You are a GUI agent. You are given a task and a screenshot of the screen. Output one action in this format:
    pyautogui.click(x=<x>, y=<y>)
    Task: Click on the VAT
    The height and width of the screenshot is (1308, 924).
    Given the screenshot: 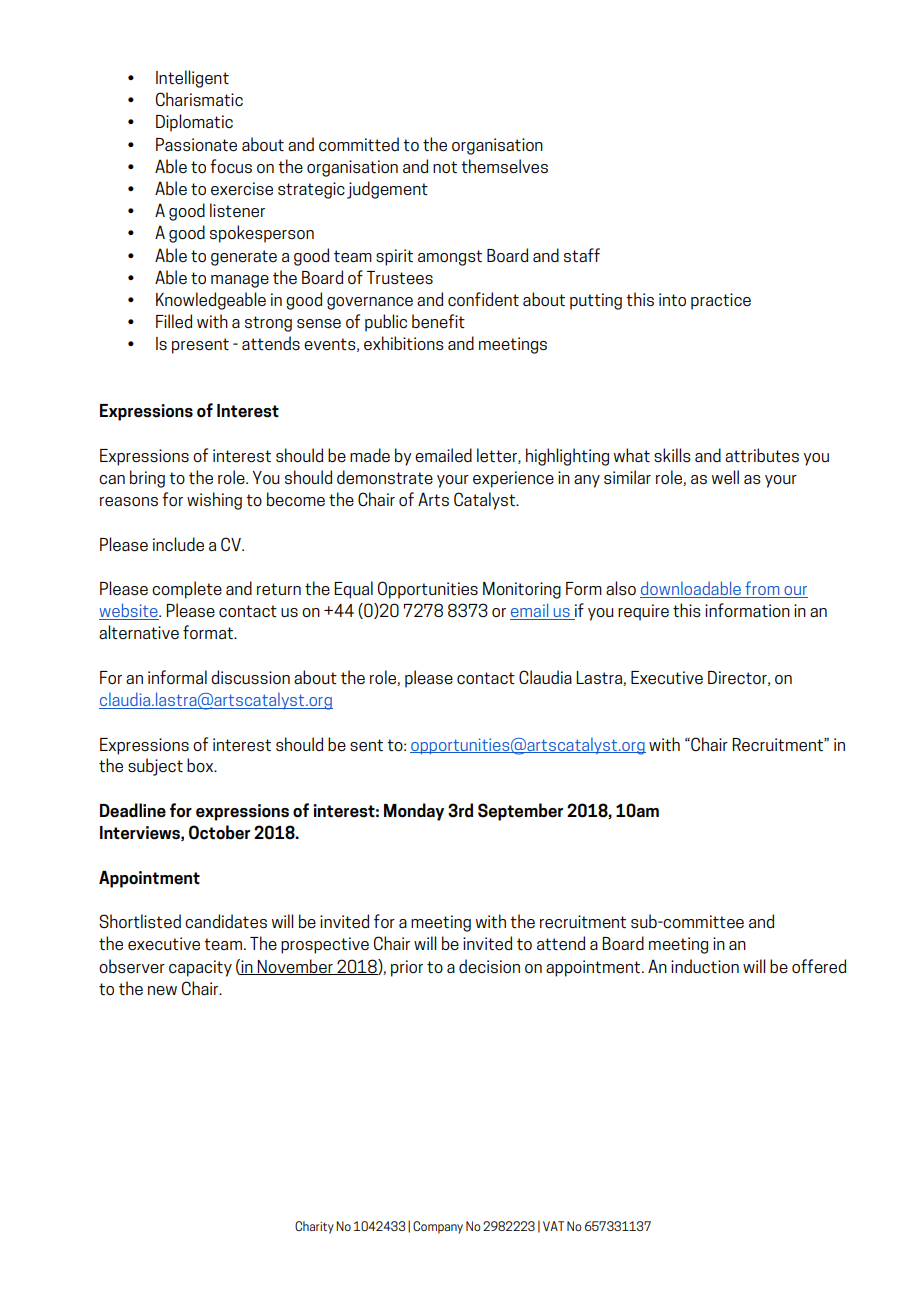 What is the action you would take?
    pyautogui.click(x=553, y=1226)
